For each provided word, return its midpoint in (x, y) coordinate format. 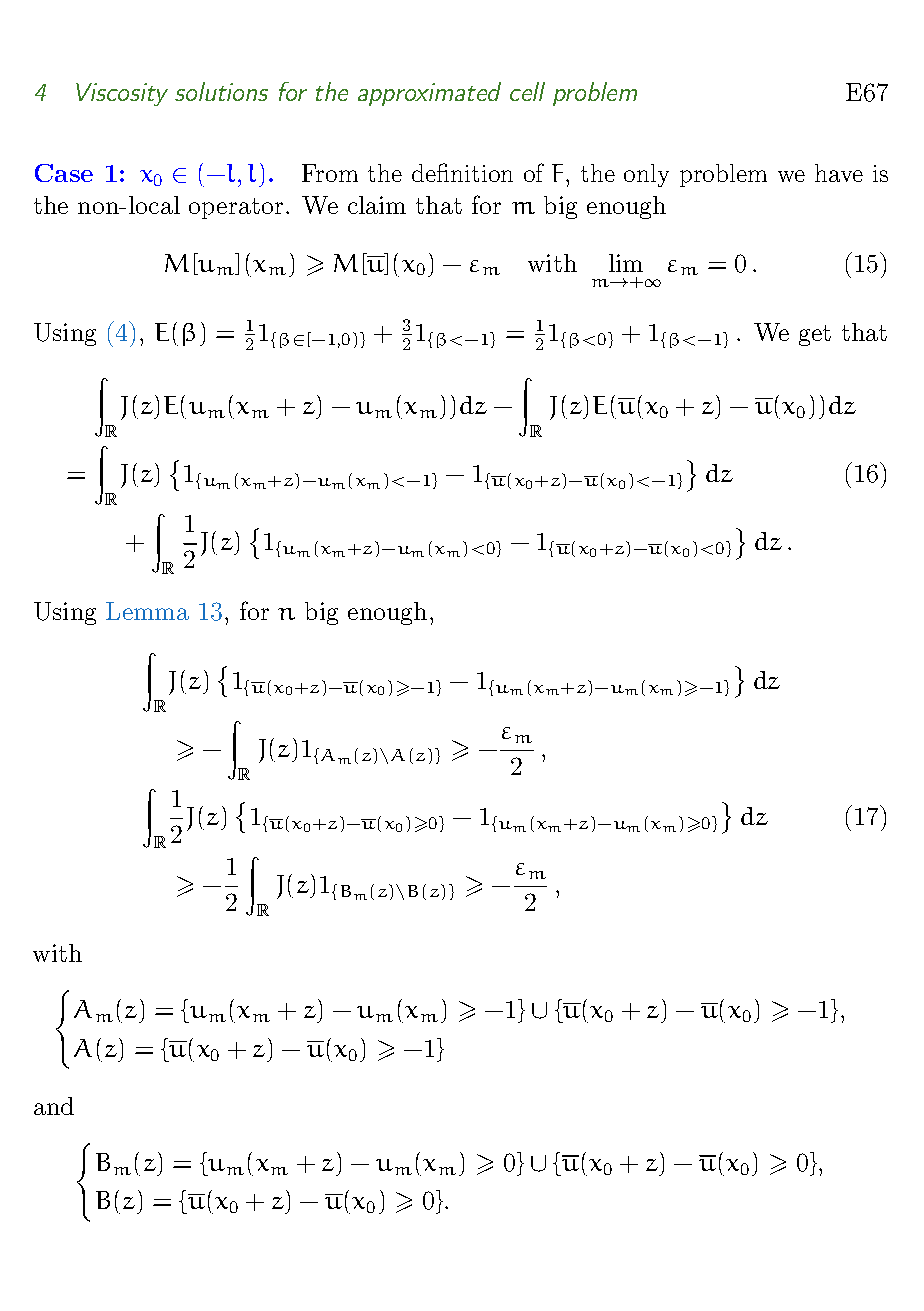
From (330, 173)
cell (527, 91)
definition (462, 172)
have (839, 173)
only (646, 175)
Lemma (147, 611)
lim (626, 263)
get (815, 335)
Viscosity (122, 94)
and (54, 1106)
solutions (221, 91)
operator (236, 208)
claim (377, 205)
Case (64, 173)
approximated (429, 94)
